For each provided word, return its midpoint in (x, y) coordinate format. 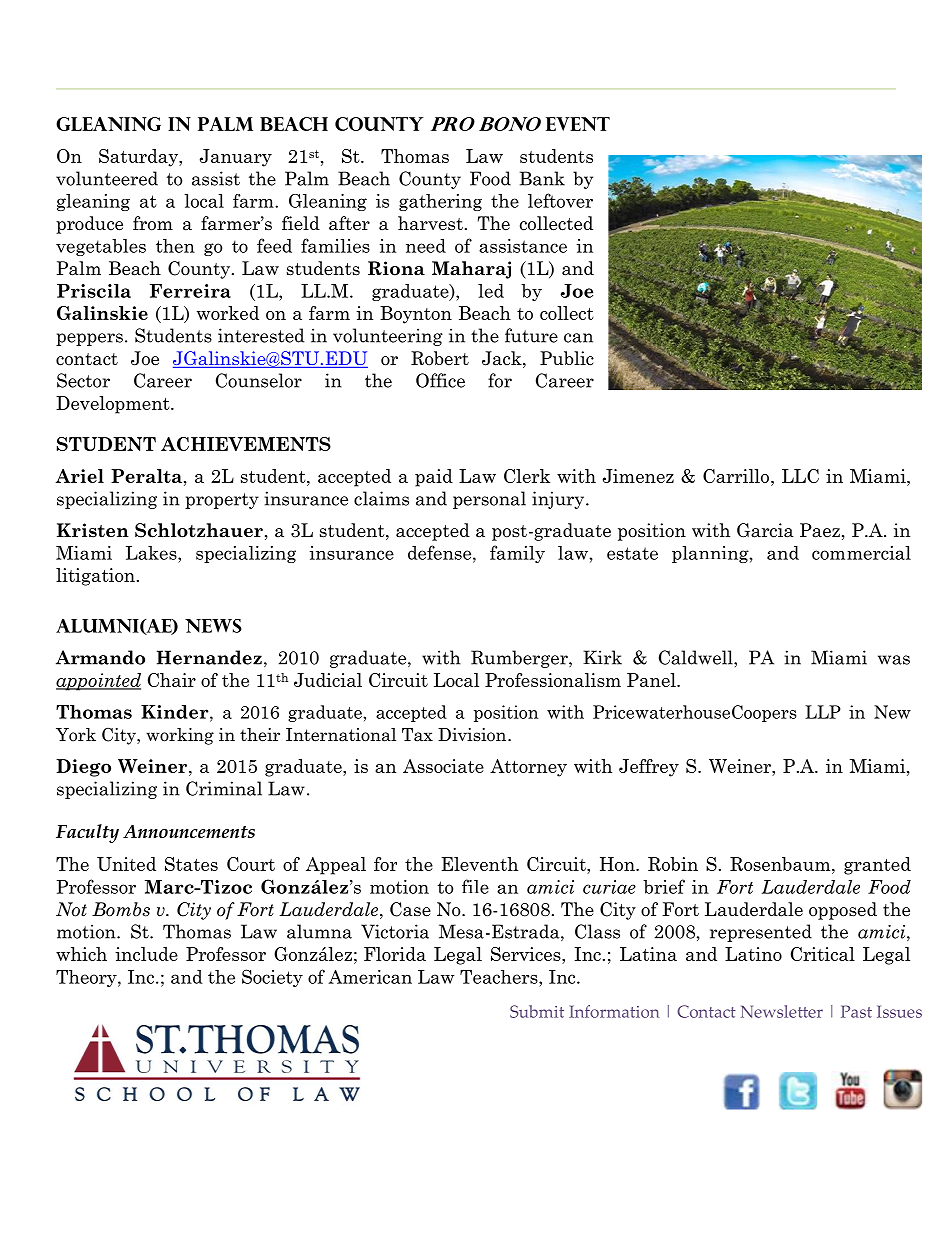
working (180, 736)
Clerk (527, 476)
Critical (823, 954)
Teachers (500, 977)
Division (473, 735)
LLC (800, 476)
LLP (823, 712)
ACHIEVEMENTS (246, 444)
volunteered (107, 178)
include (146, 954)
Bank (542, 178)
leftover (560, 200)
